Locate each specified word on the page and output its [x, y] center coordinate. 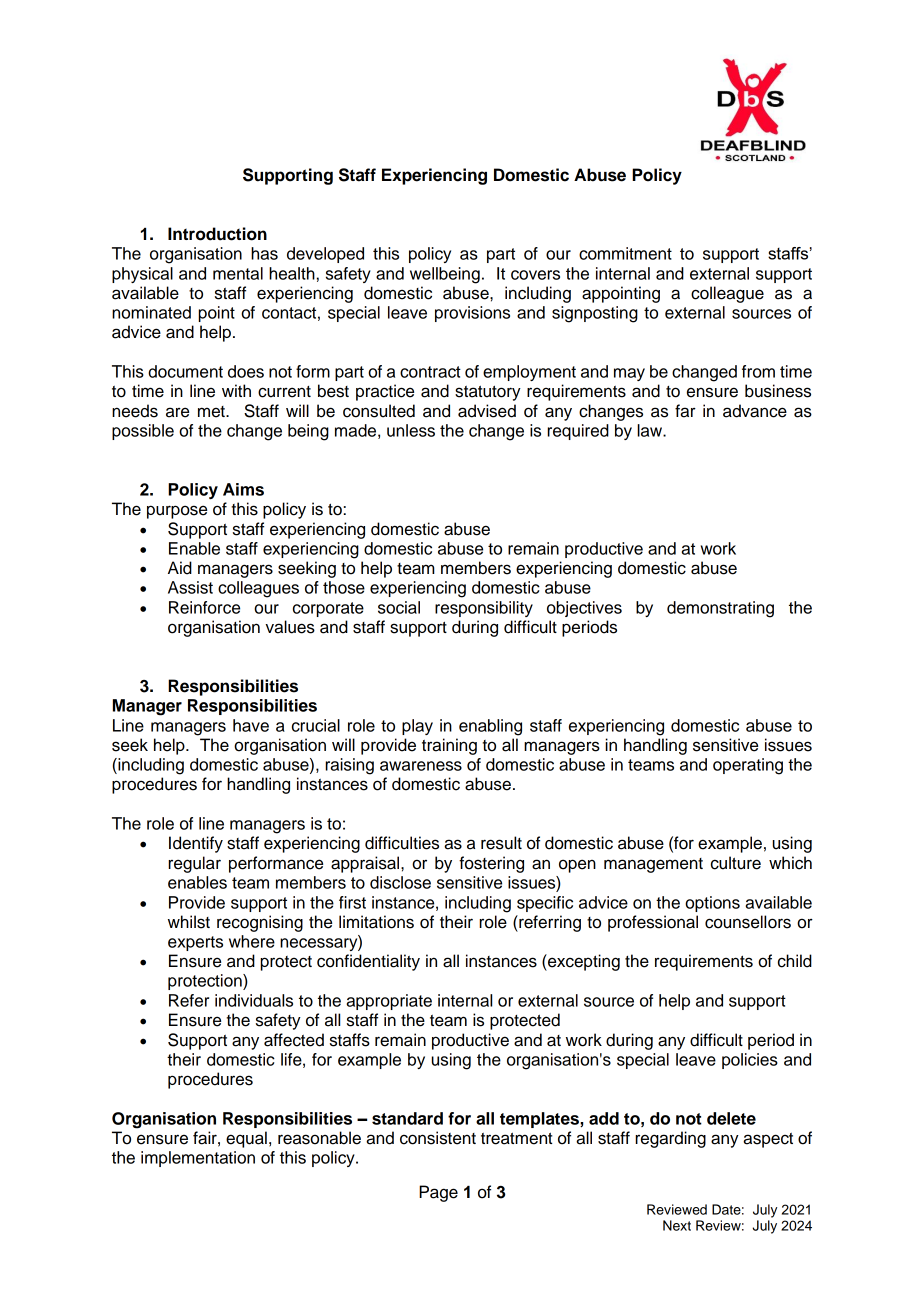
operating [748, 766]
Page [438, 1193]
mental [238, 273]
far [685, 411]
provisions [472, 314]
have [251, 725]
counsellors [748, 922]
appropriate [389, 1002]
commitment [625, 253]
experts [195, 943]
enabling [490, 727]
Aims [243, 489]
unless [411, 430]
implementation [198, 1159]
